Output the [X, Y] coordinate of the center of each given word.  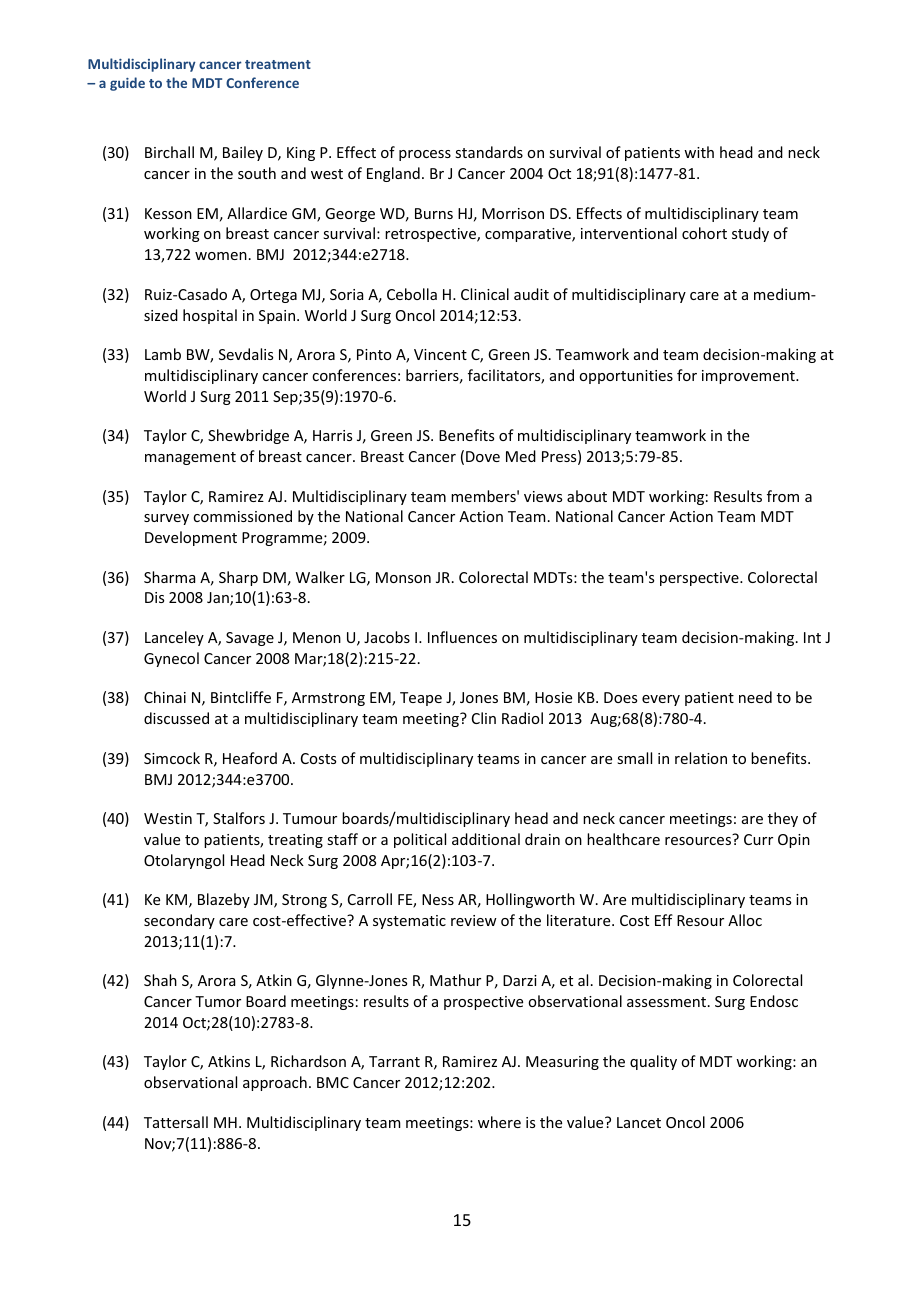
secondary [179, 921]
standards [489, 152]
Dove [483, 456]
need [755, 697]
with [699, 152]
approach [275, 1083]
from [783, 496]
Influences [462, 637]
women [221, 256]
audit [531, 294]
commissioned [242, 516]
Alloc [745, 920]
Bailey [243, 153]
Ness [438, 899]
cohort [704, 233]
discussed [176, 718]
